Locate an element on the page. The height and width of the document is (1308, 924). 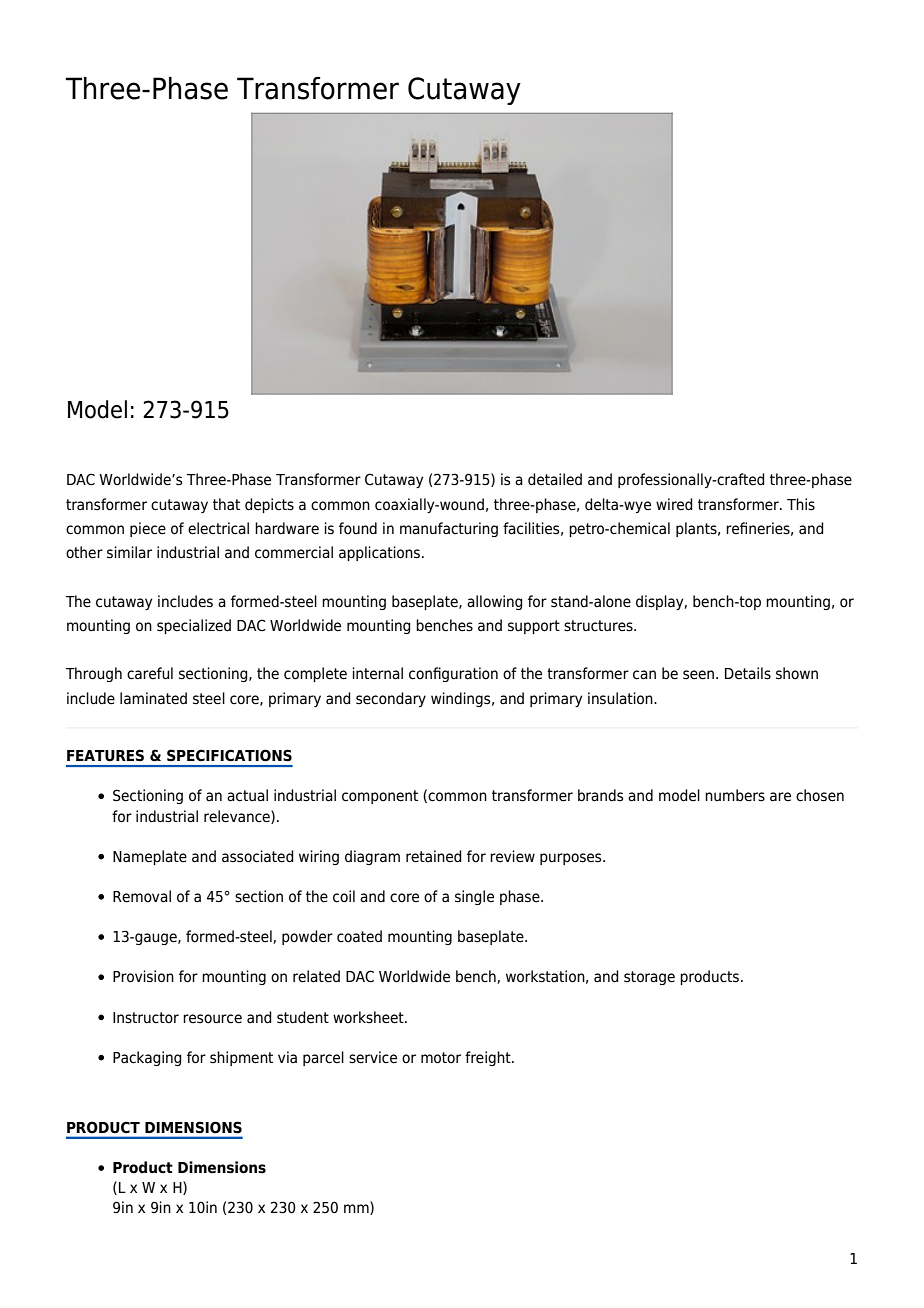
storage is located at coordinates (649, 978).
